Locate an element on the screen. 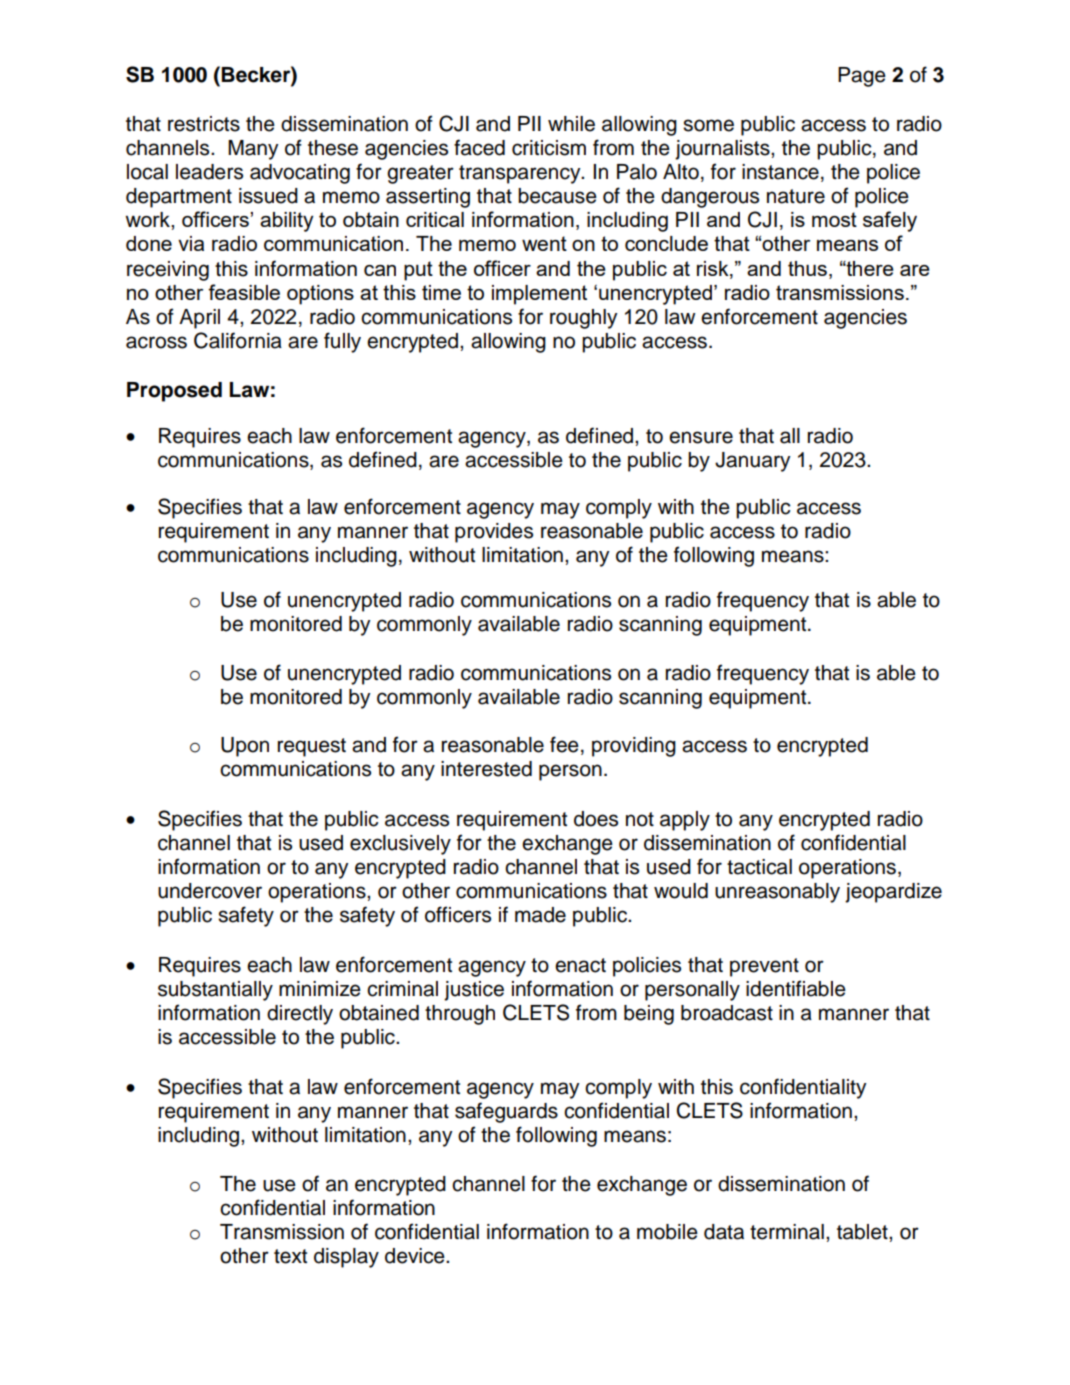 This screenshot has width=1070, height=1385. made is located at coordinates (540, 915).
